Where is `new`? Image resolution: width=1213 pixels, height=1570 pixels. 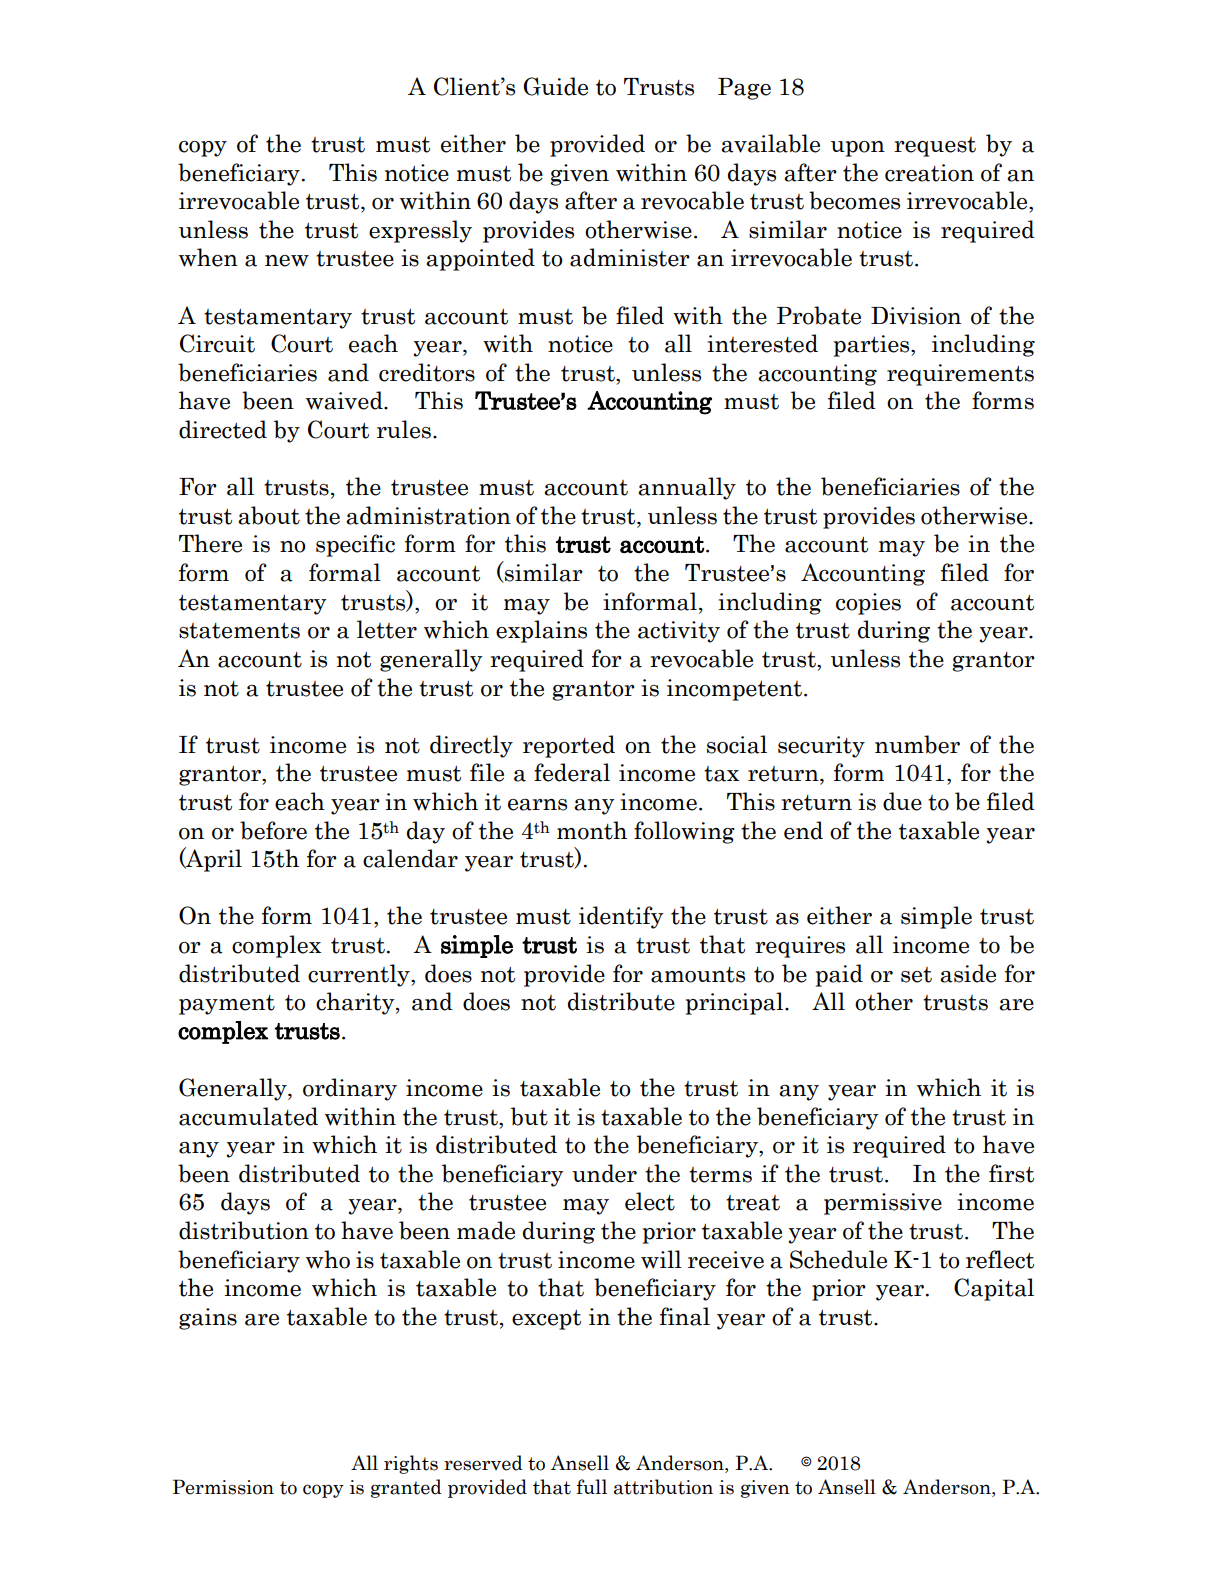
new is located at coordinates (287, 261).
